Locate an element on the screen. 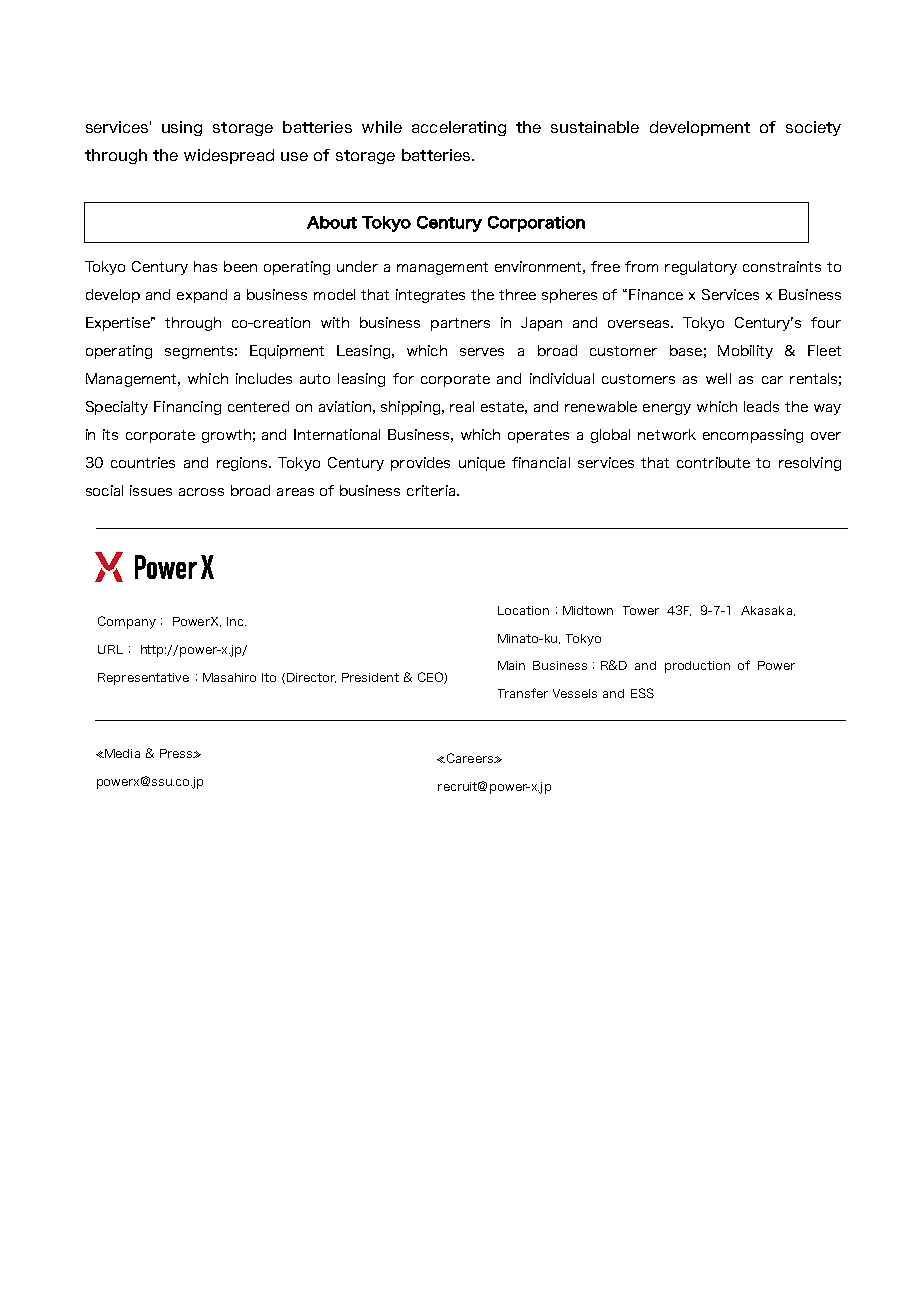 Image resolution: width=924 pixels, height=1308 pixels. Corporation is located at coordinates (536, 224).
